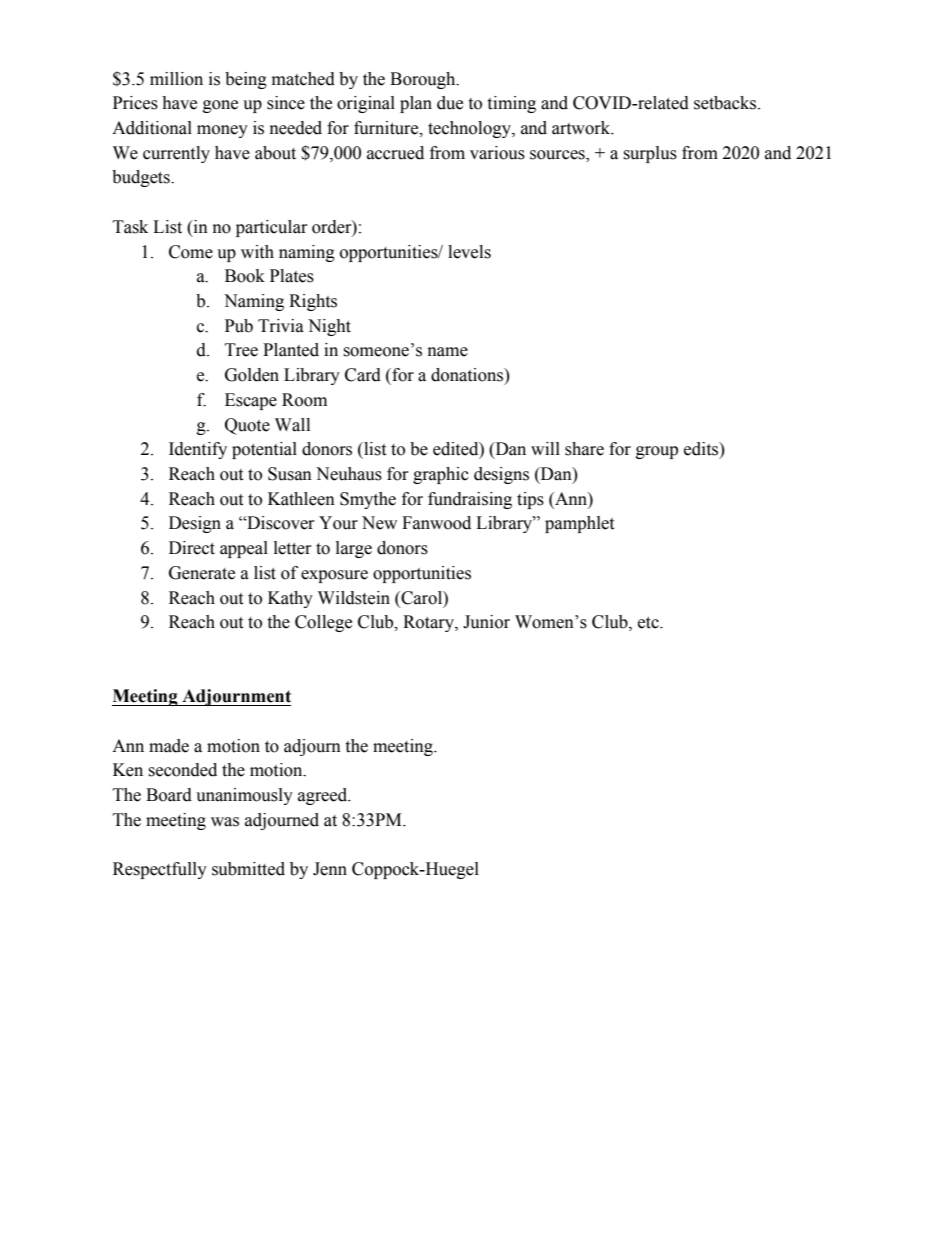  I want to click on group, so click(657, 452).
